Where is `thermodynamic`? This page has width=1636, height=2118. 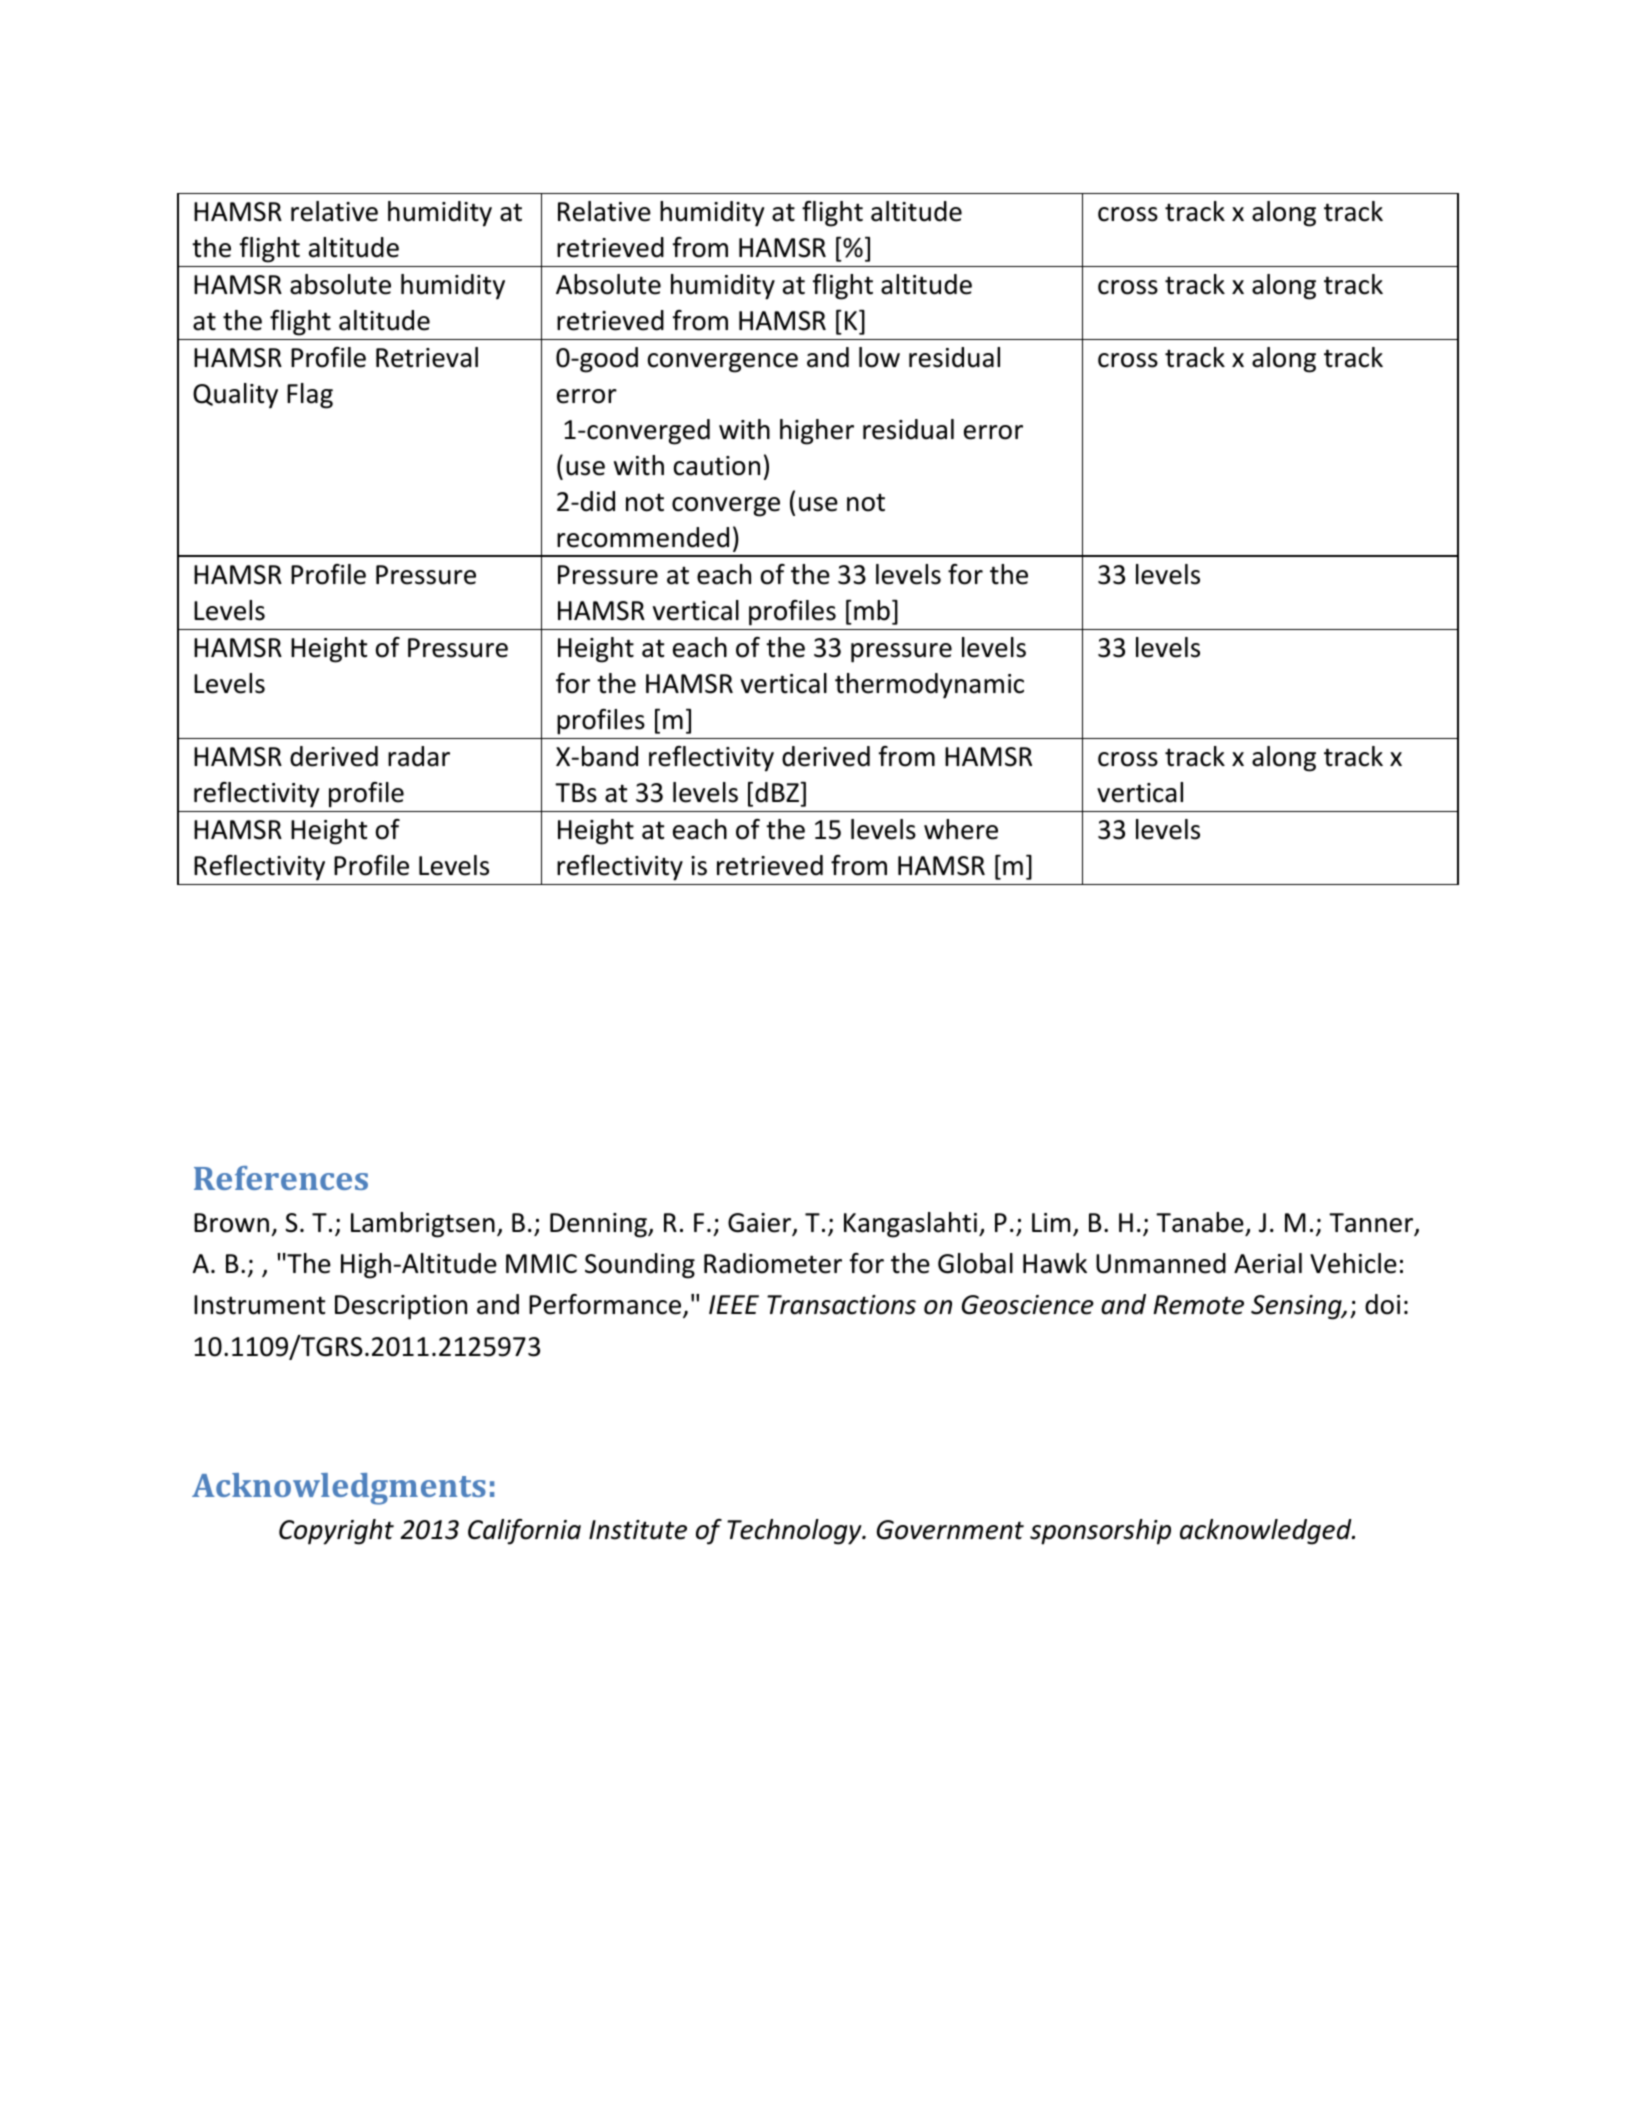 thermodynamic is located at coordinates (929, 686).
